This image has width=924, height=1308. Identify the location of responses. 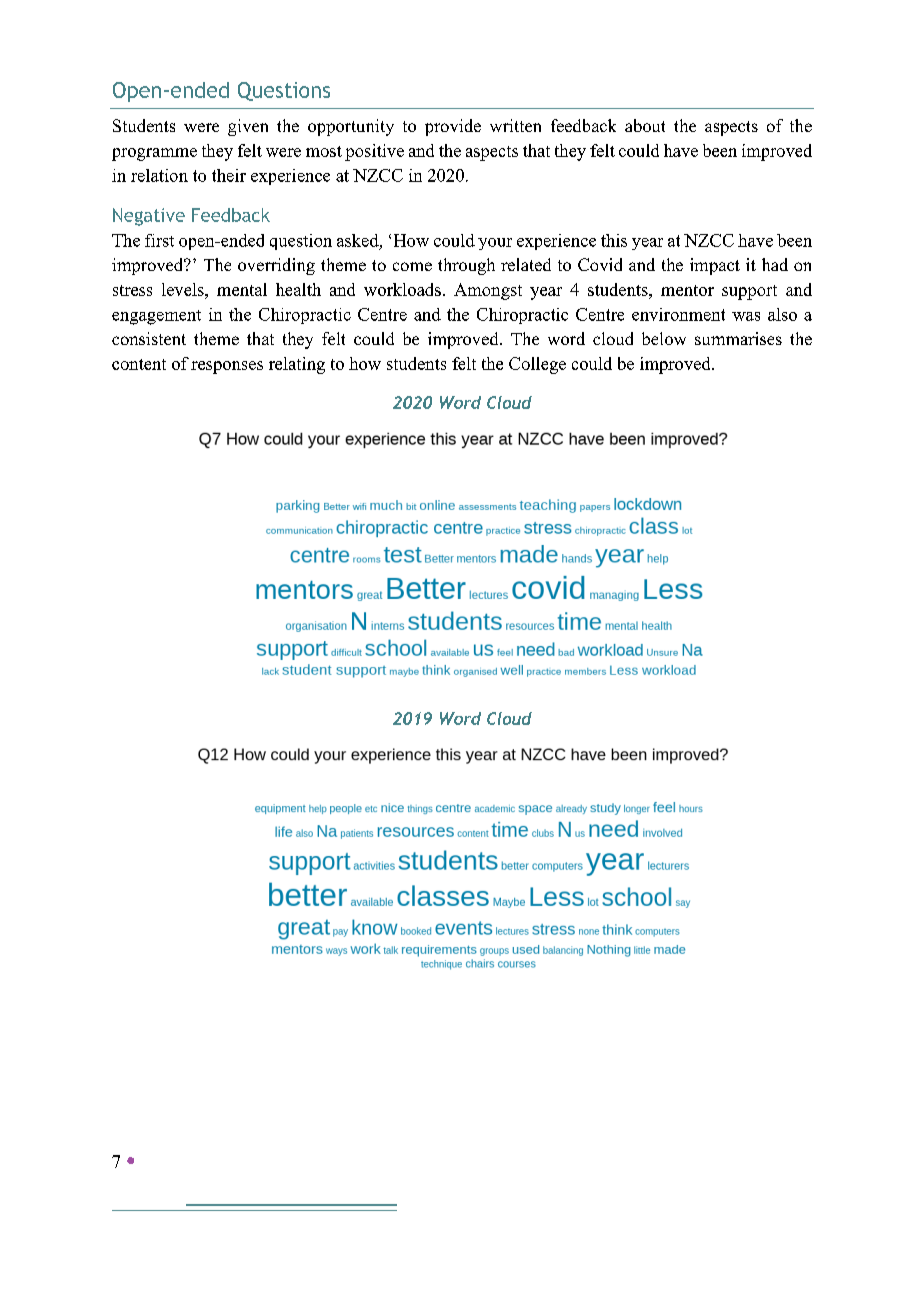
(227, 367).
